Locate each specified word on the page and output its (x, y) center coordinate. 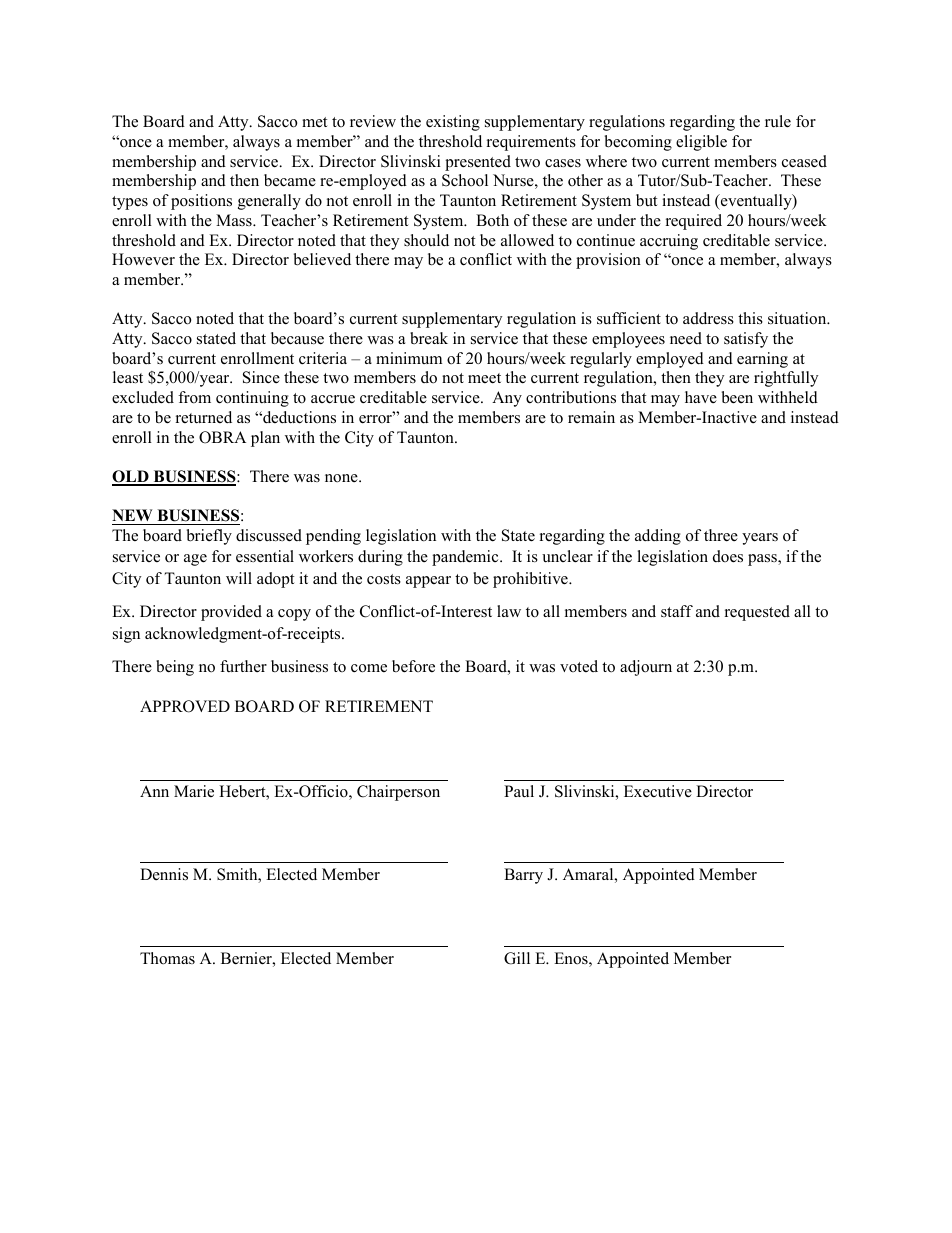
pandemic (466, 558)
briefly (209, 537)
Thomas (167, 958)
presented (478, 163)
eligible (701, 143)
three (721, 535)
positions (201, 202)
